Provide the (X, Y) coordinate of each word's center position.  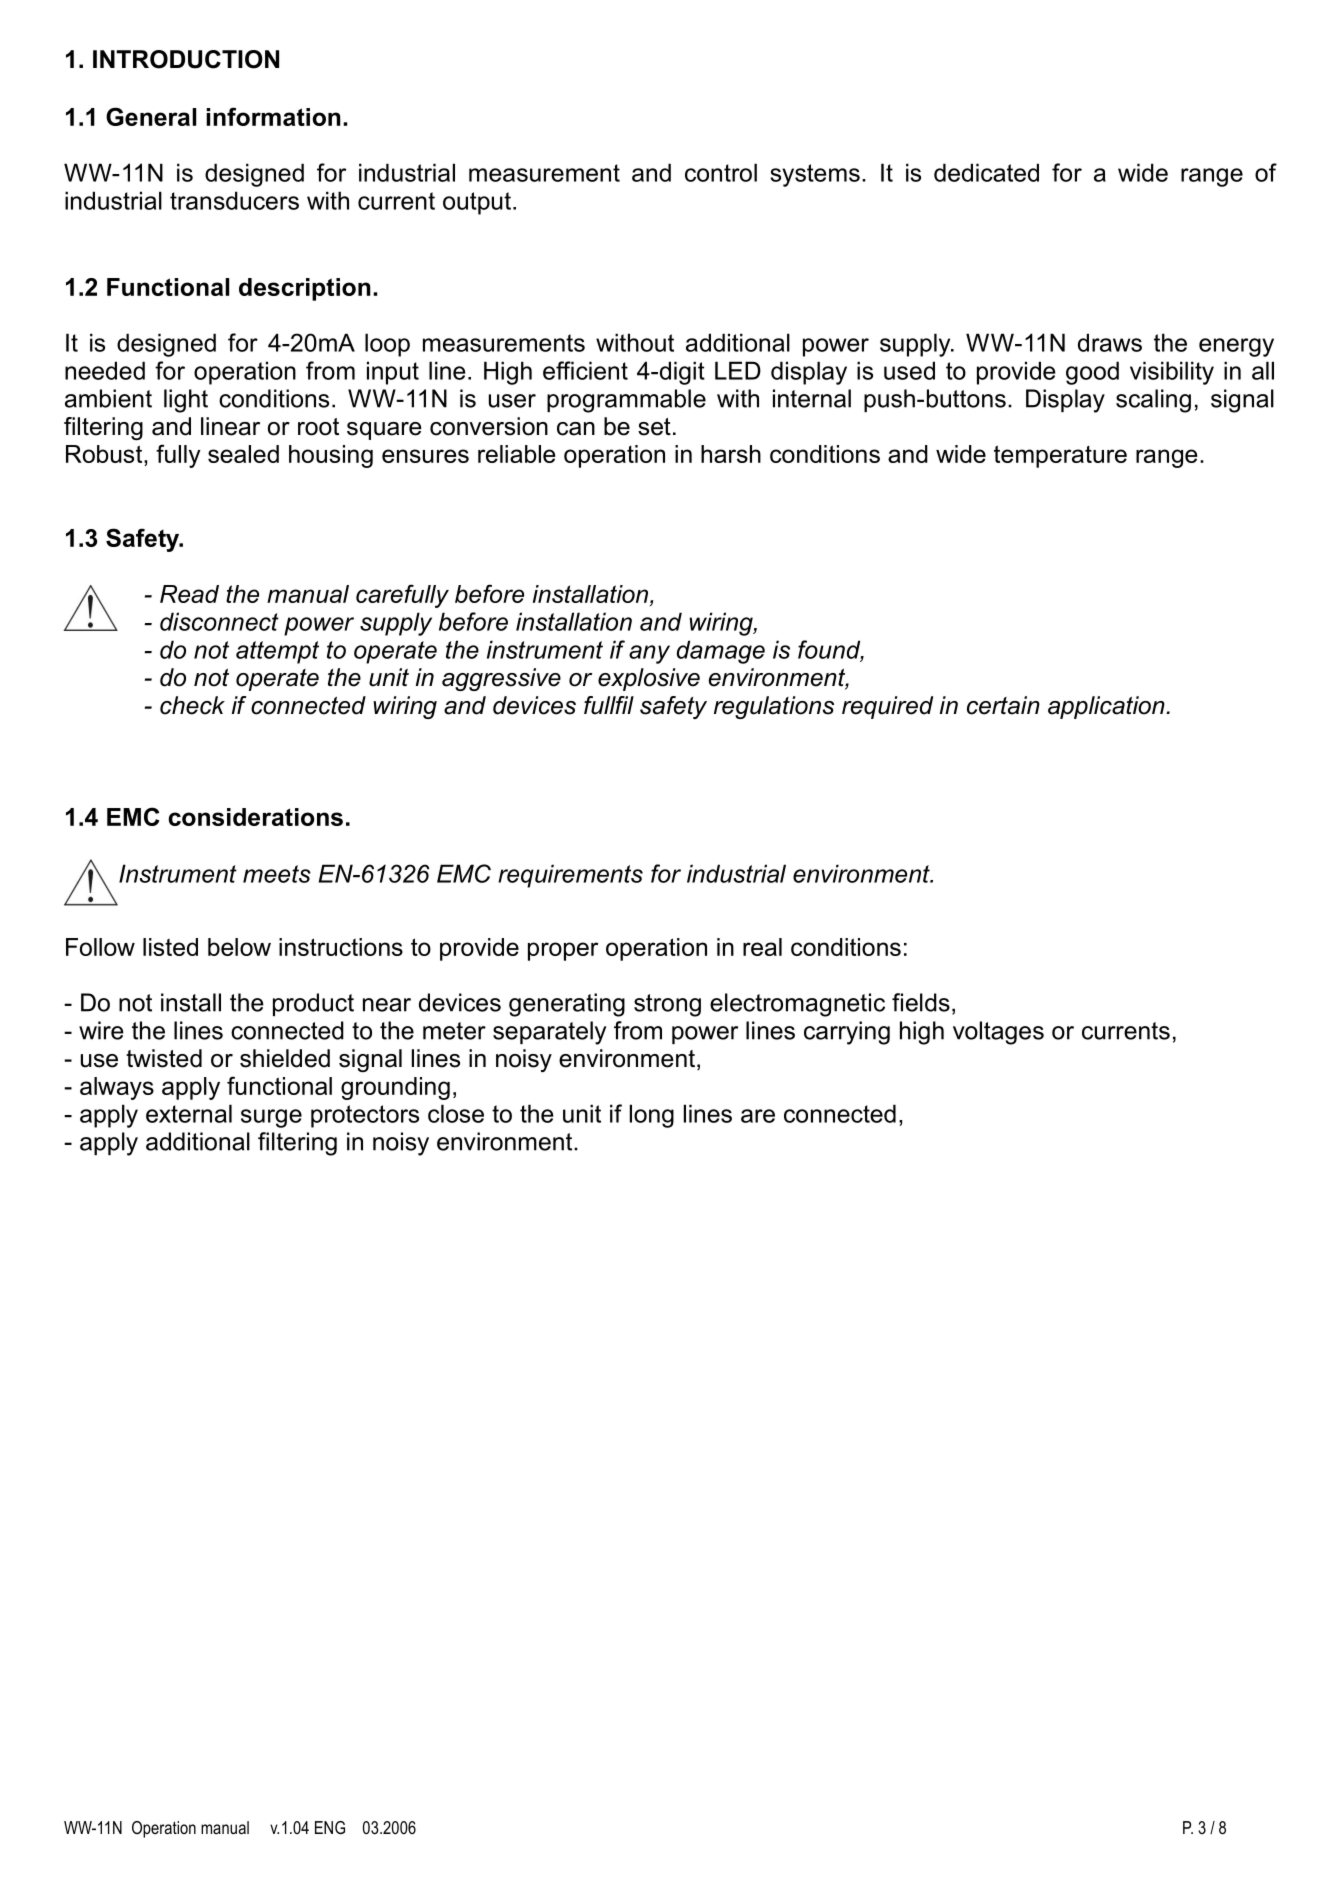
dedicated (986, 172)
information (273, 116)
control (721, 172)
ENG (330, 1827)
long (652, 1116)
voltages (998, 1033)
